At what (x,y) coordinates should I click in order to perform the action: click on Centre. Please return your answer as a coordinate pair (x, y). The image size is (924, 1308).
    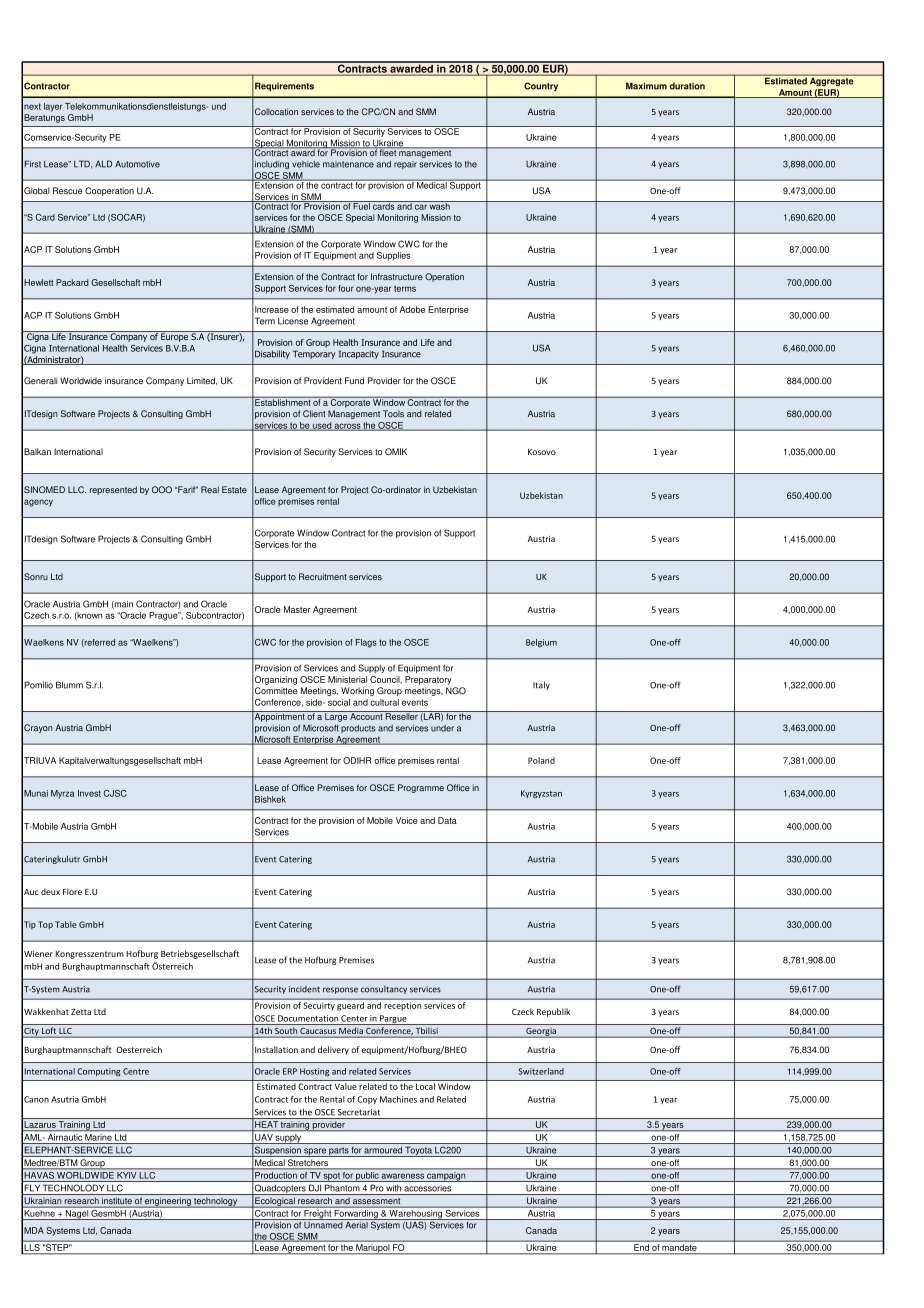
    Looking at the image, I should click on (136, 1071).
